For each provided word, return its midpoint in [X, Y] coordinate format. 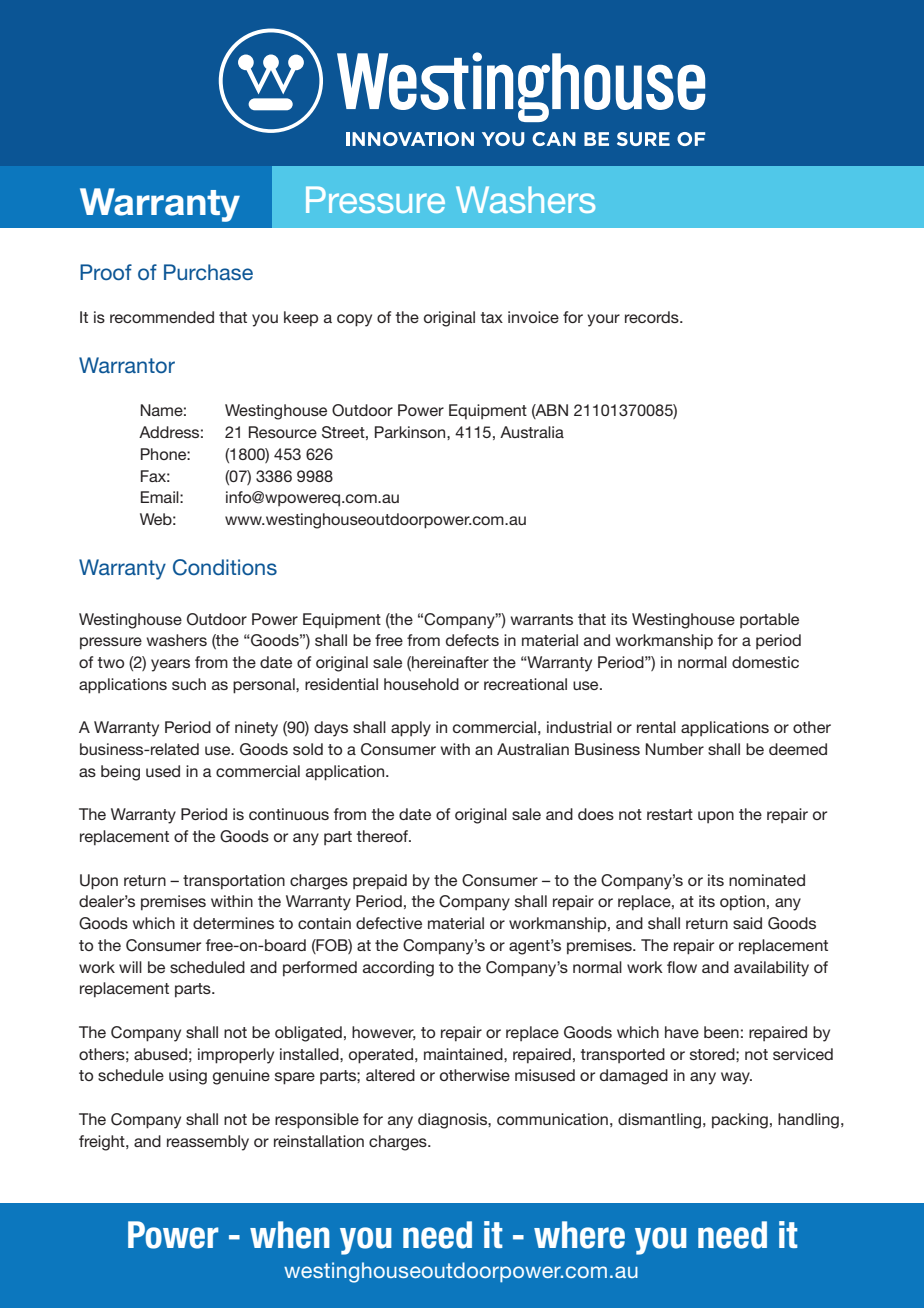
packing [740, 1121]
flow [682, 967]
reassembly [208, 1143]
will [130, 967]
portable [769, 620]
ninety [256, 729]
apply [411, 729]
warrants [542, 619]
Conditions [225, 567]
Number [675, 749]
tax [491, 317]
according [398, 969]
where [579, 1235]
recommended [162, 317]
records [653, 317]
